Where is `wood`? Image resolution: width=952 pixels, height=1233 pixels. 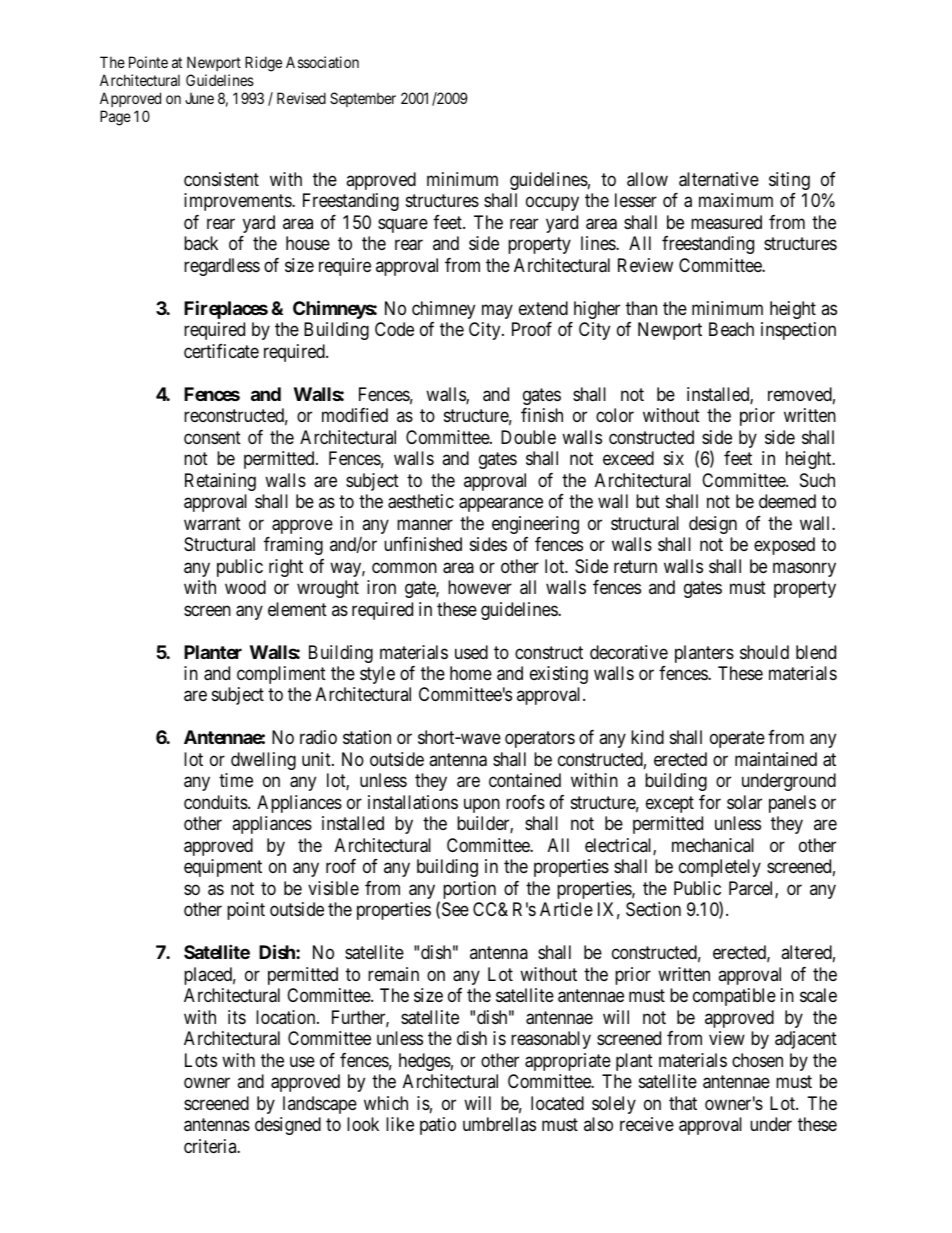 wood is located at coordinates (245, 587).
